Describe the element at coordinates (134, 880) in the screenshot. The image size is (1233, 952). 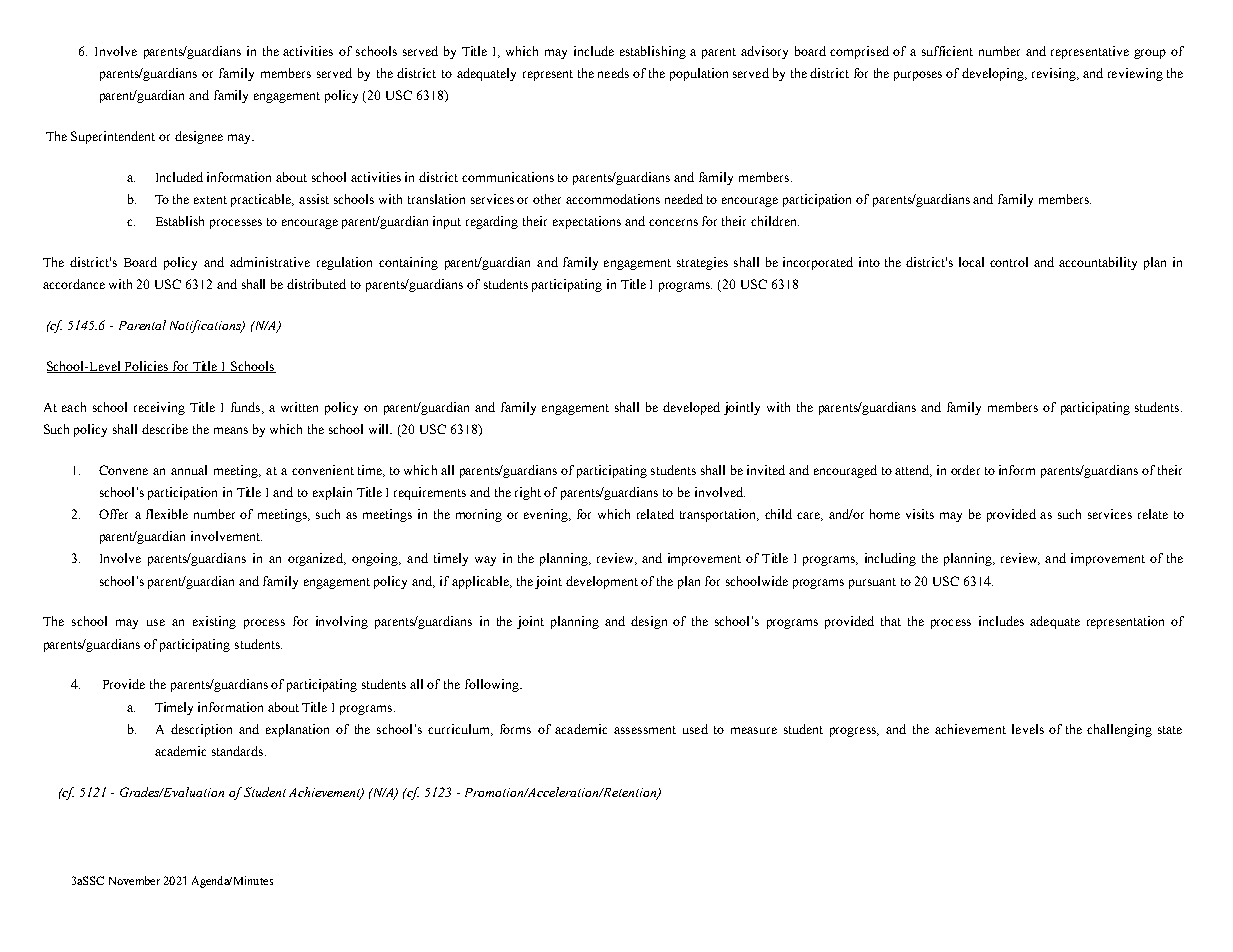
I see `November` at that location.
